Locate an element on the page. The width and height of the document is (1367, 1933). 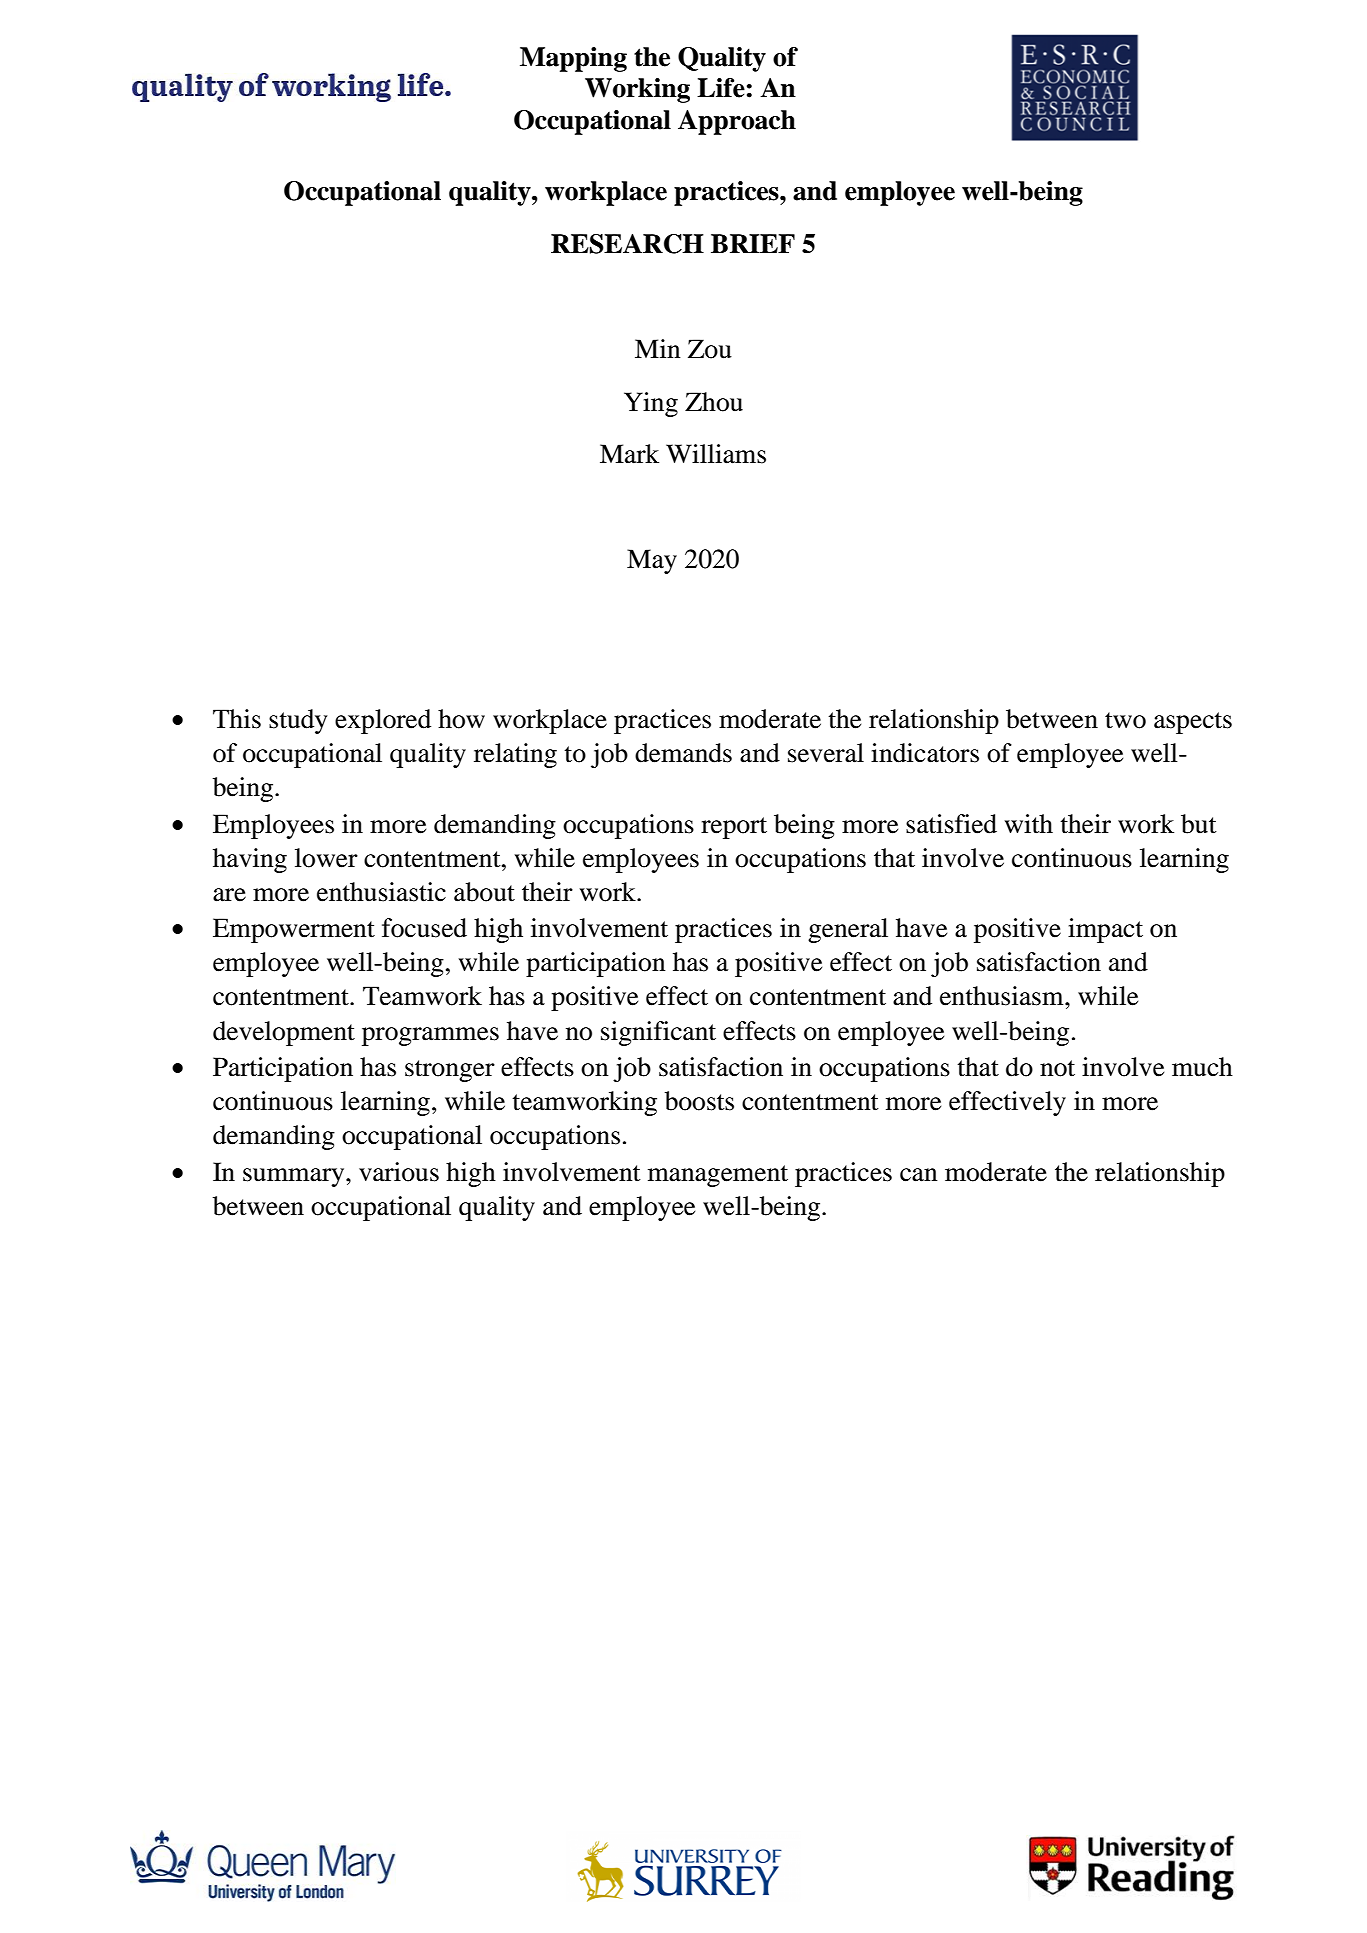
Life is located at coordinates (721, 88).
